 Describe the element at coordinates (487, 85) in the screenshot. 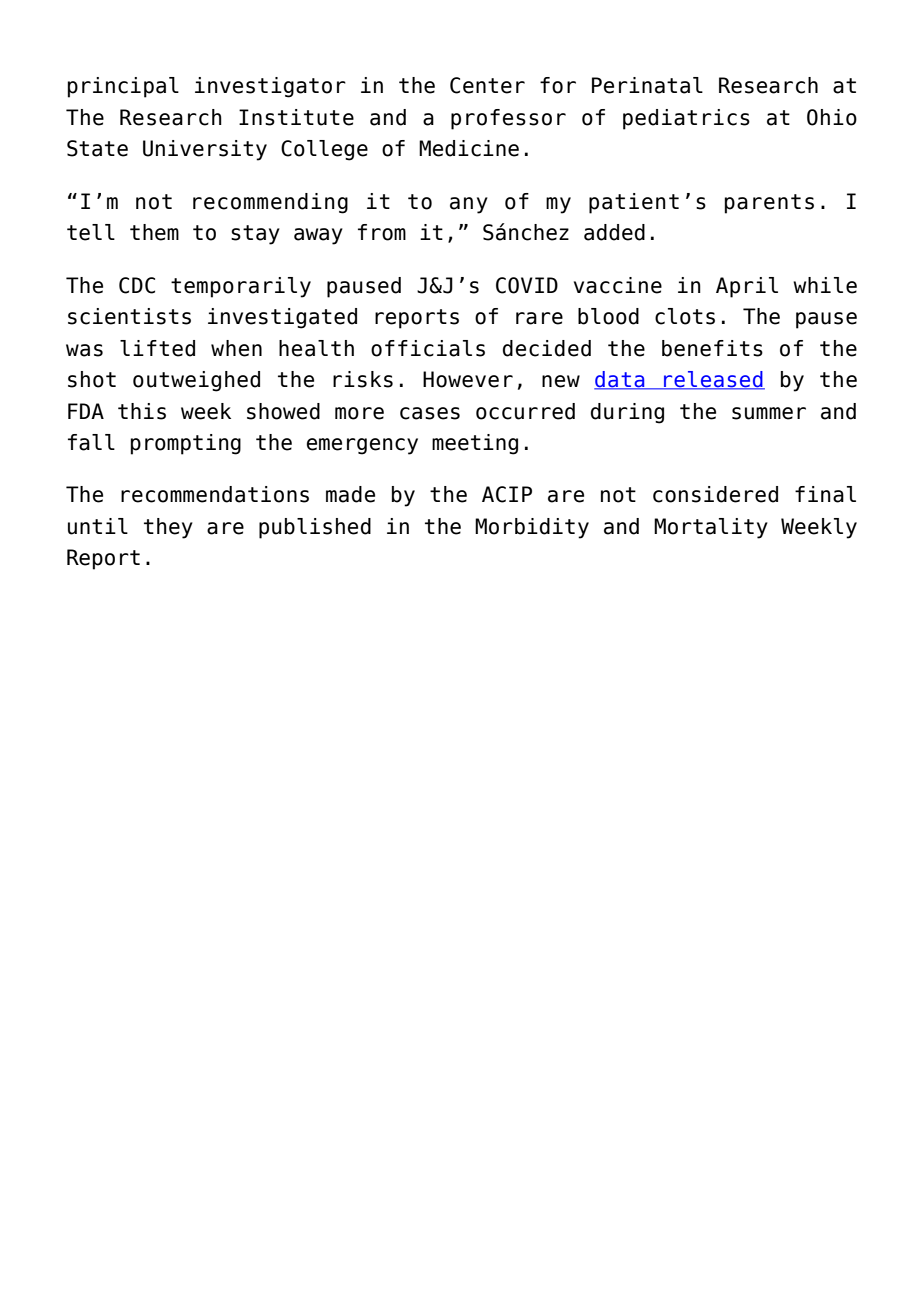

I see `Center` at that location.
